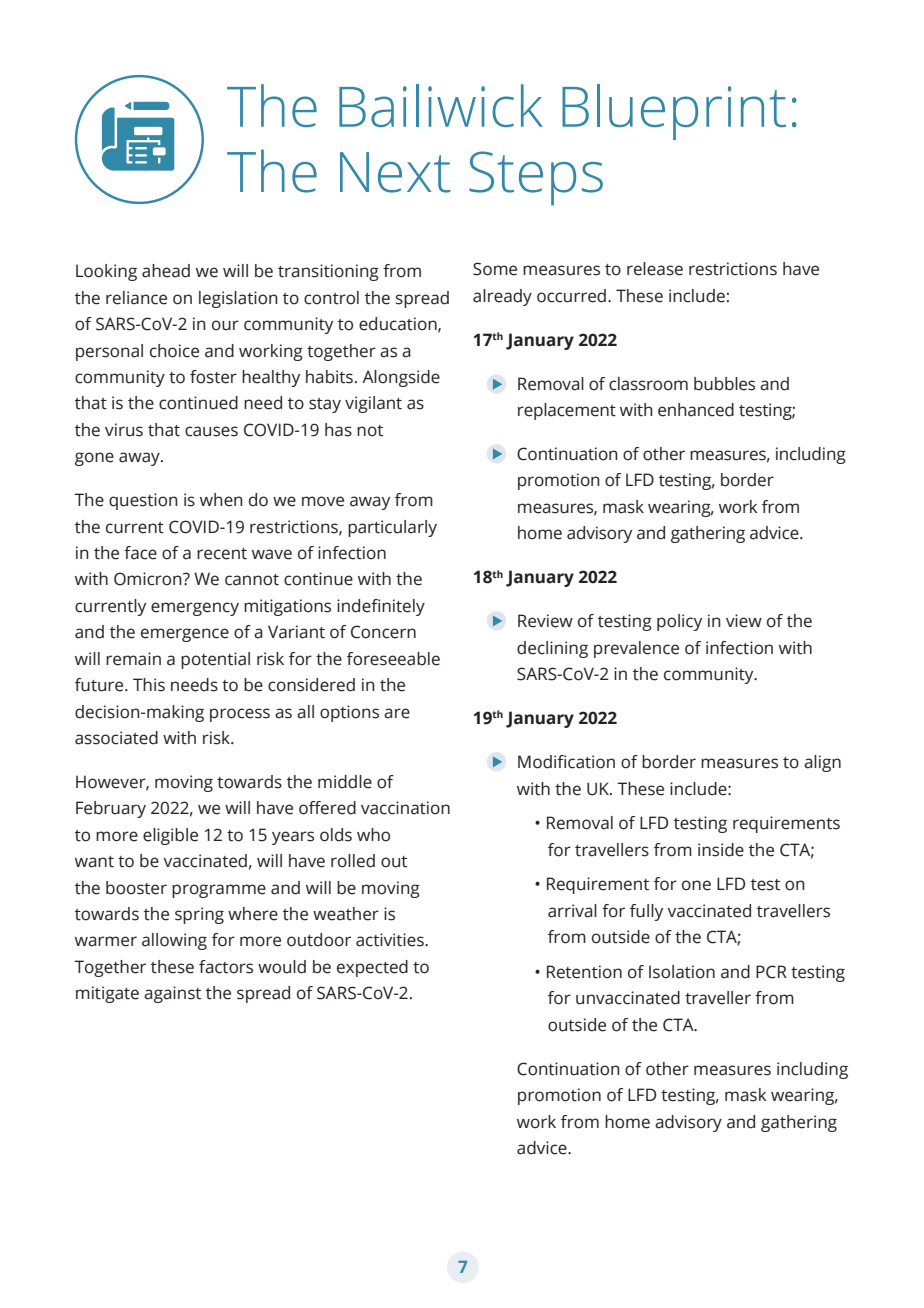 This screenshot has height=1308, width=924. Describe the element at coordinates (226, 967) in the screenshot. I see `factors` at that location.
